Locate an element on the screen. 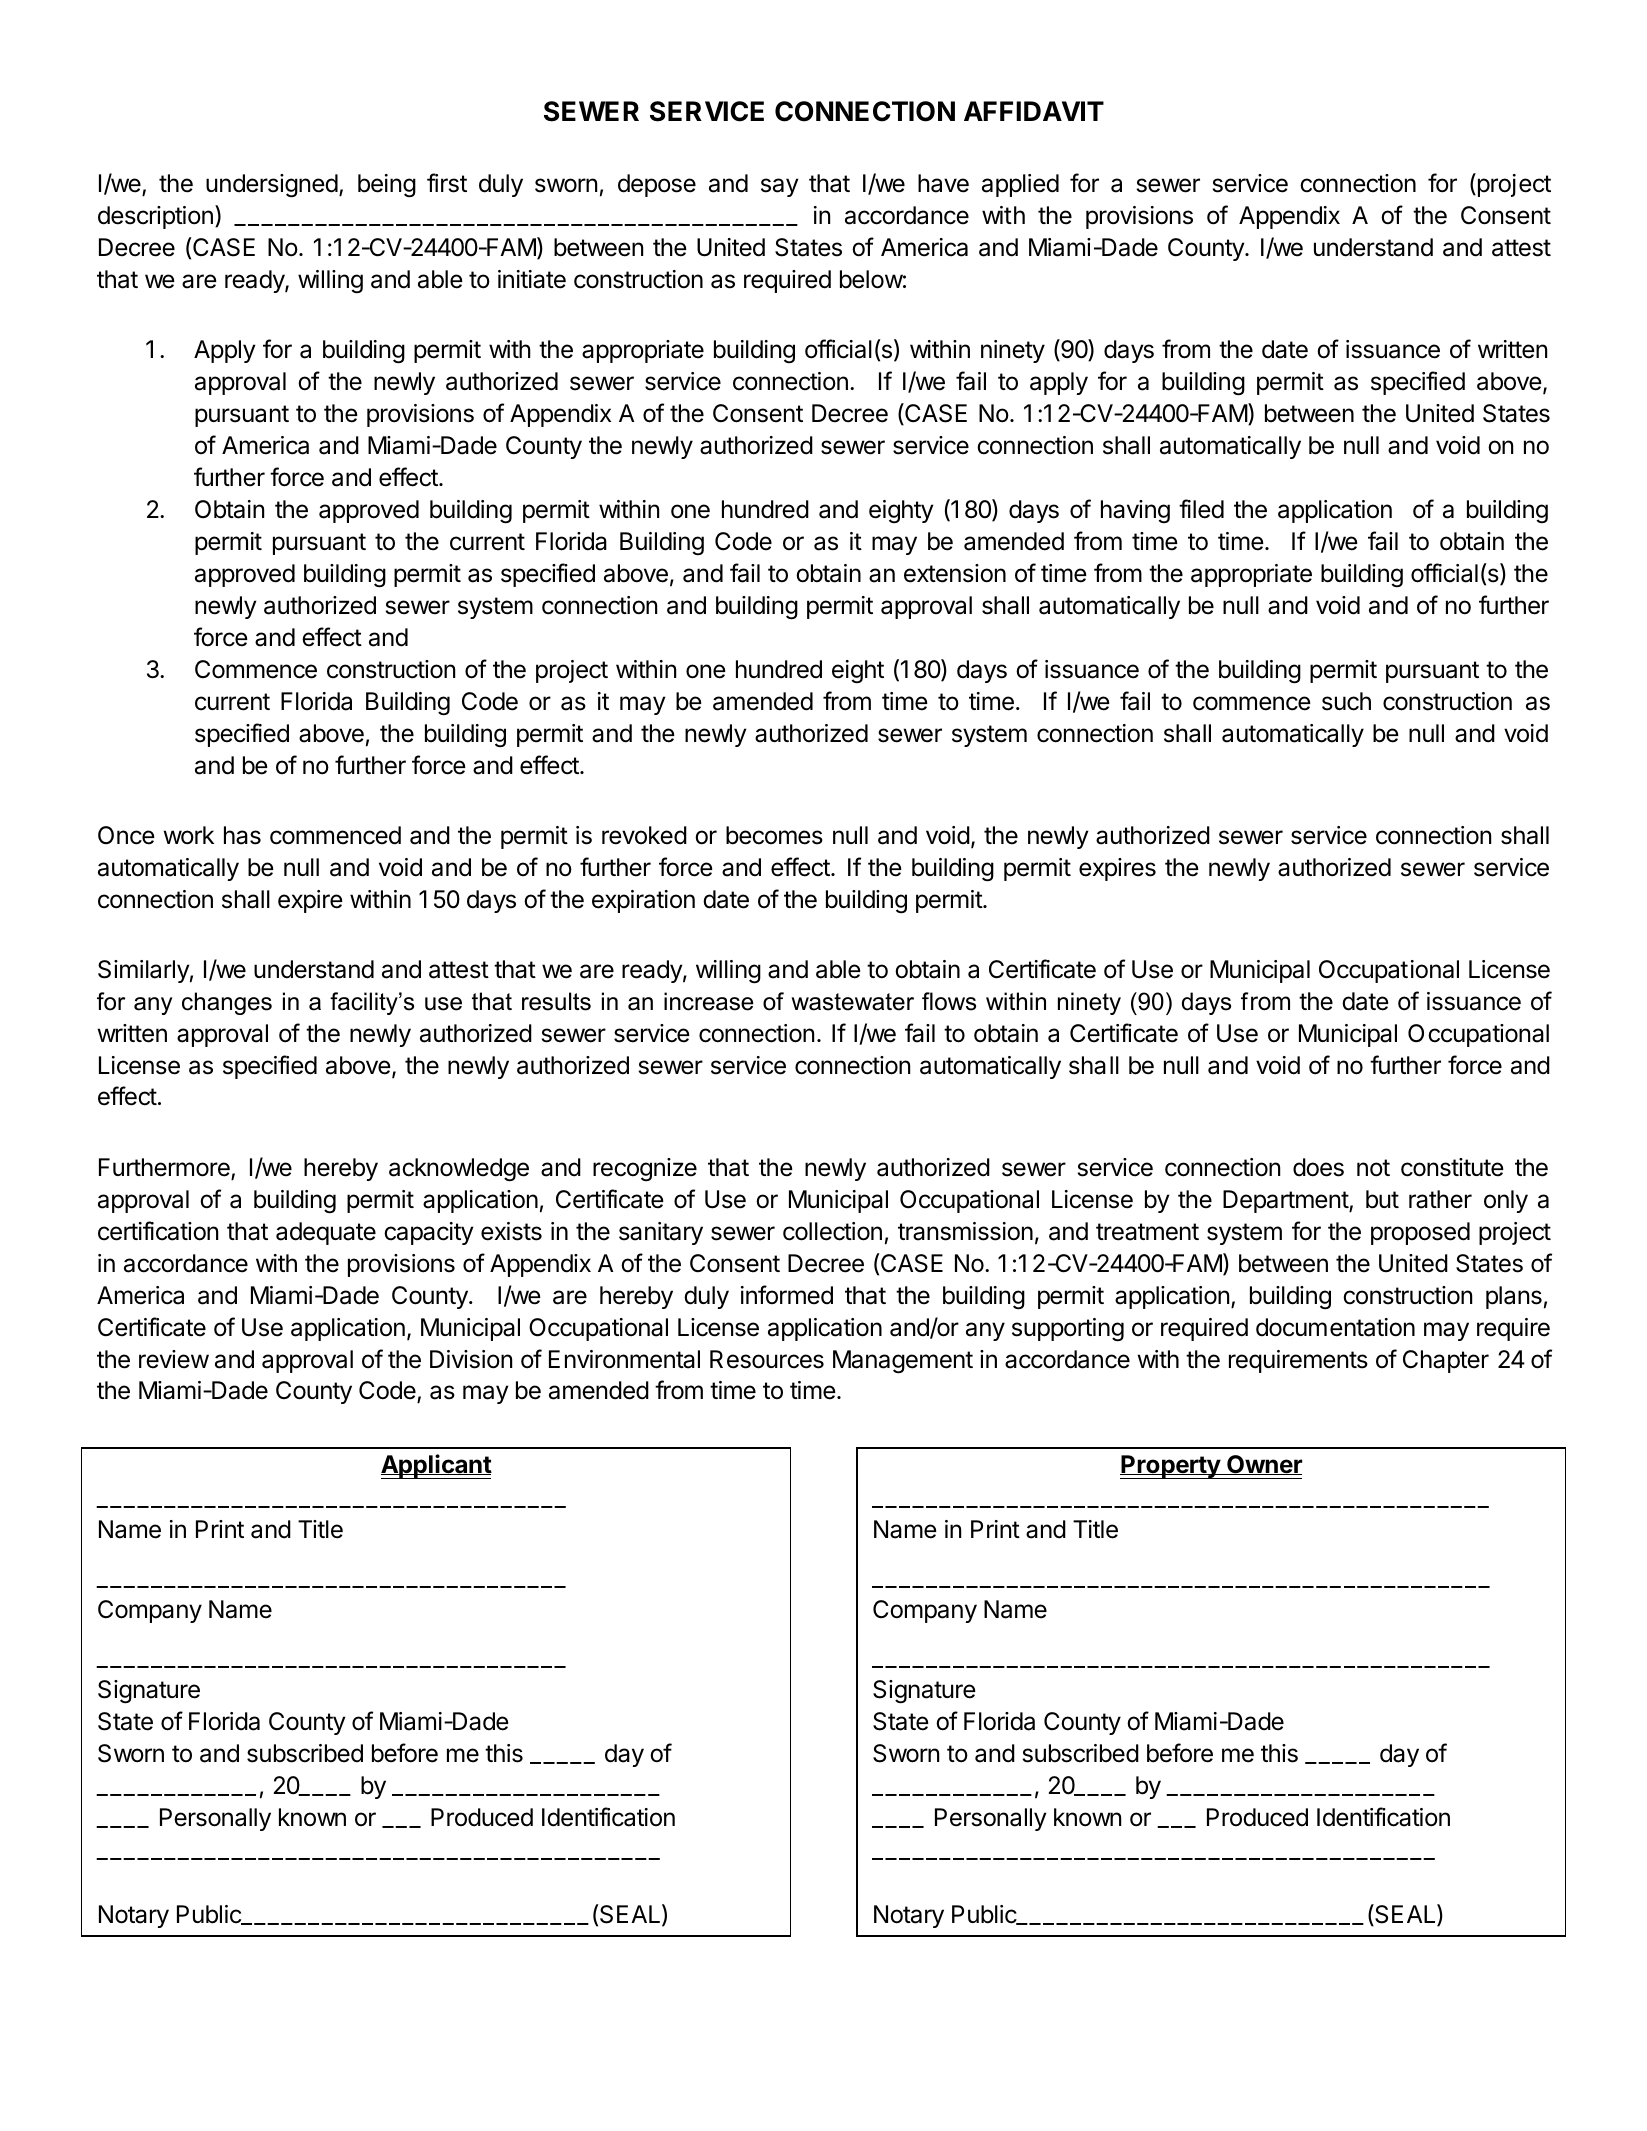  has is located at coordinates (242, 835).
